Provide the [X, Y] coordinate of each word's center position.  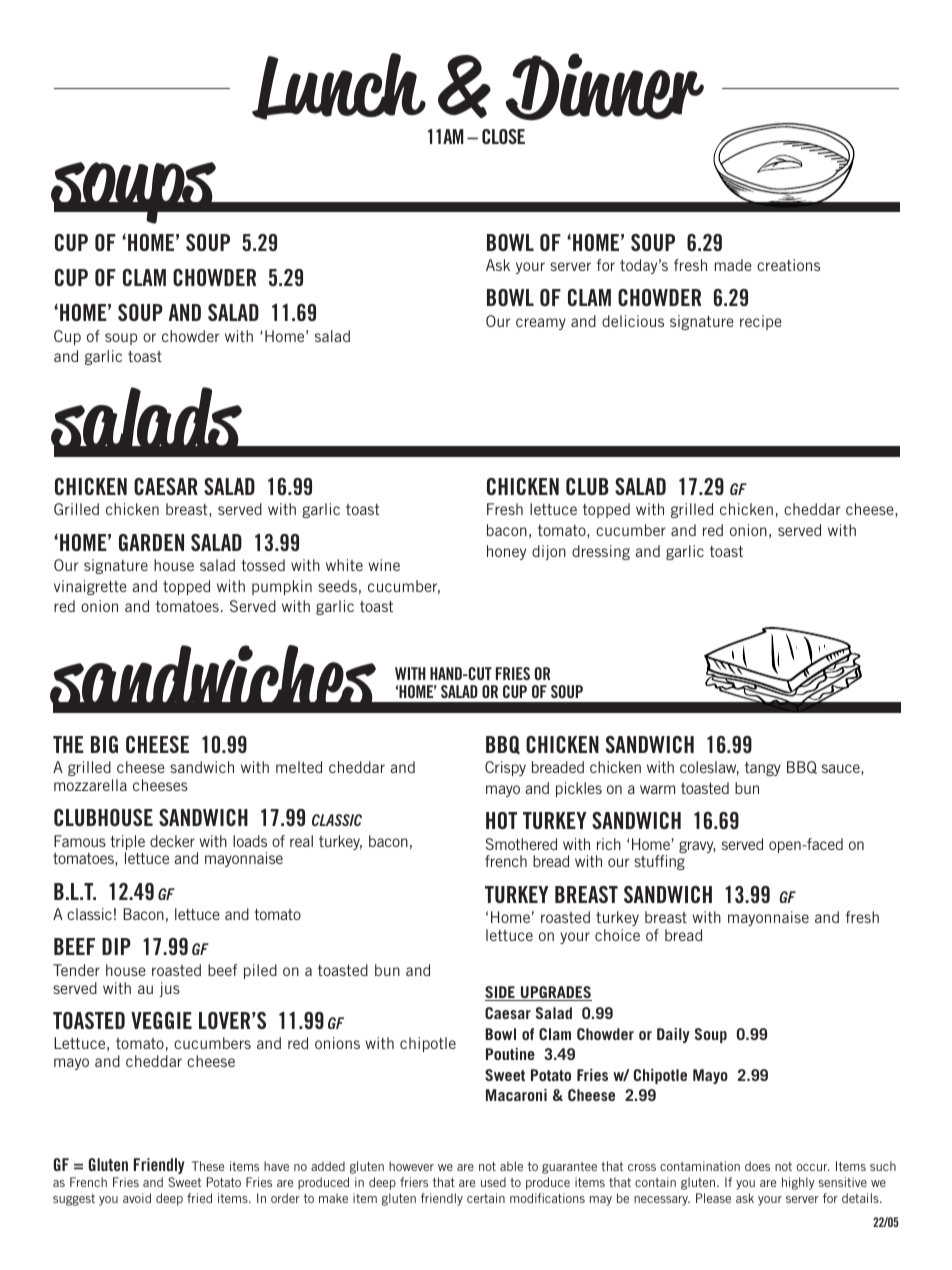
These [208, 1166]
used [493, 1182]
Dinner [604, 87]
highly [798, 1183]
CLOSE [503, 136]
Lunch [339, 86]
